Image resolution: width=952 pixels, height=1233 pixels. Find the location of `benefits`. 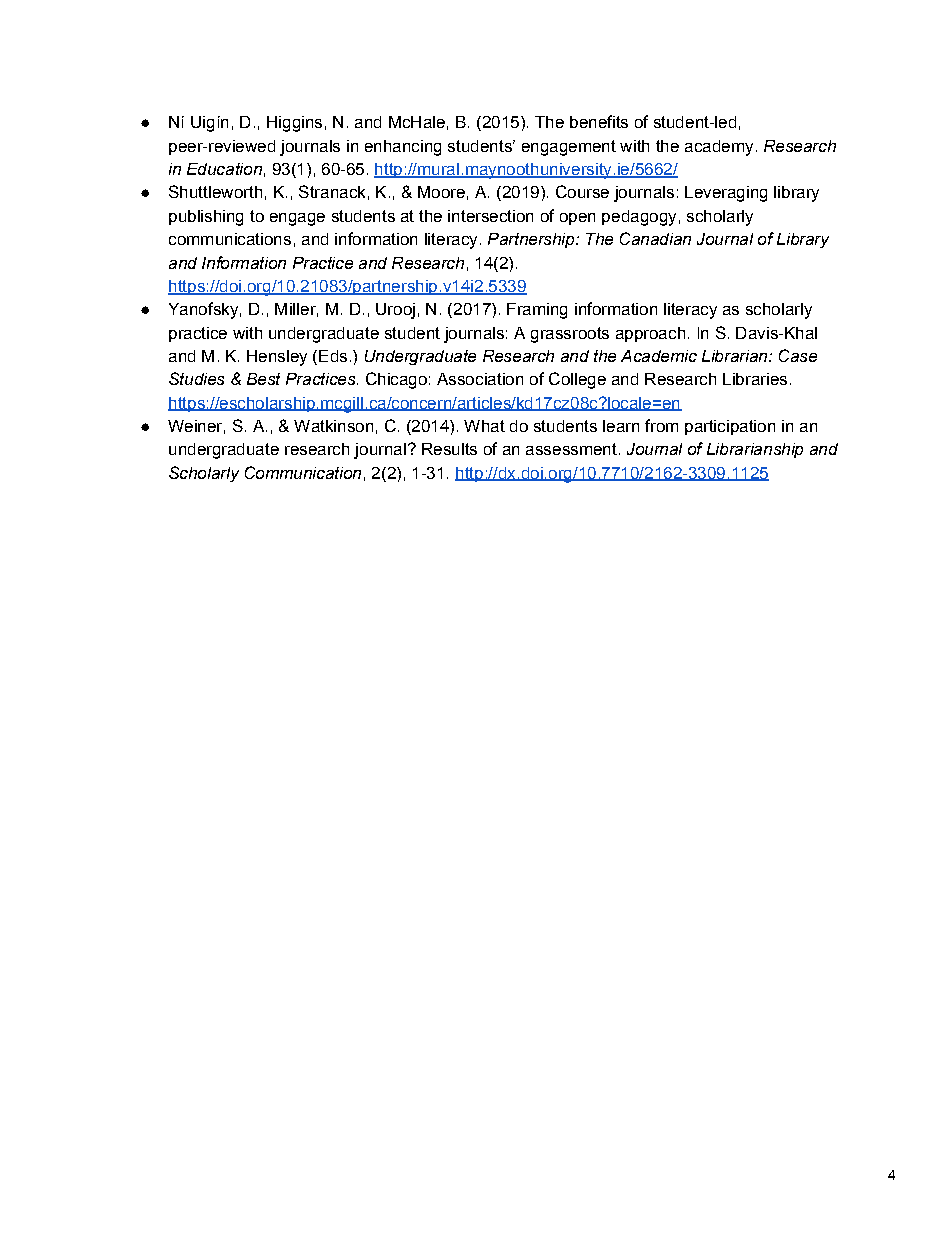

benefits is located at coordinates (599, 121).
